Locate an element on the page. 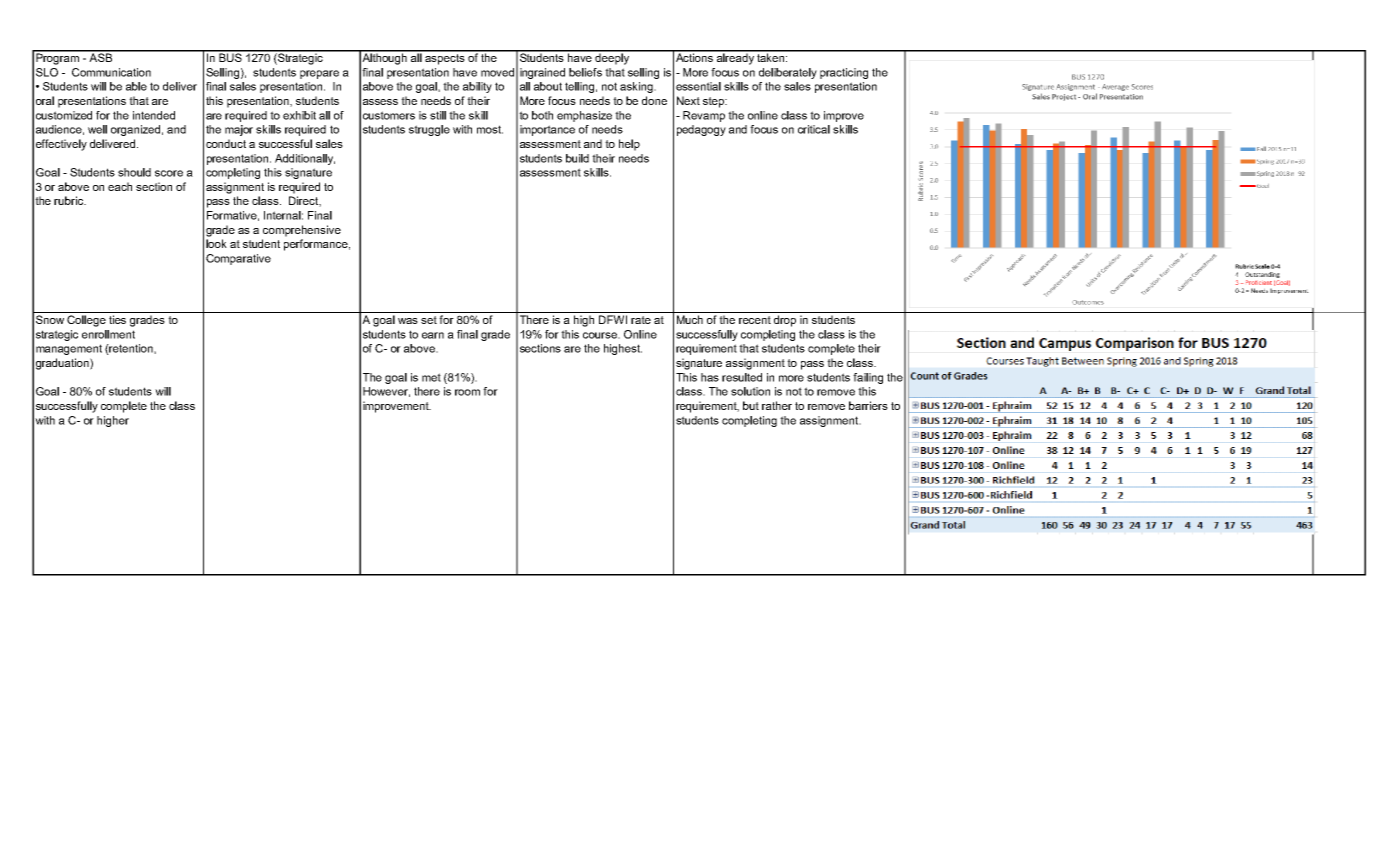  already is located at coordinates (735, 58).
